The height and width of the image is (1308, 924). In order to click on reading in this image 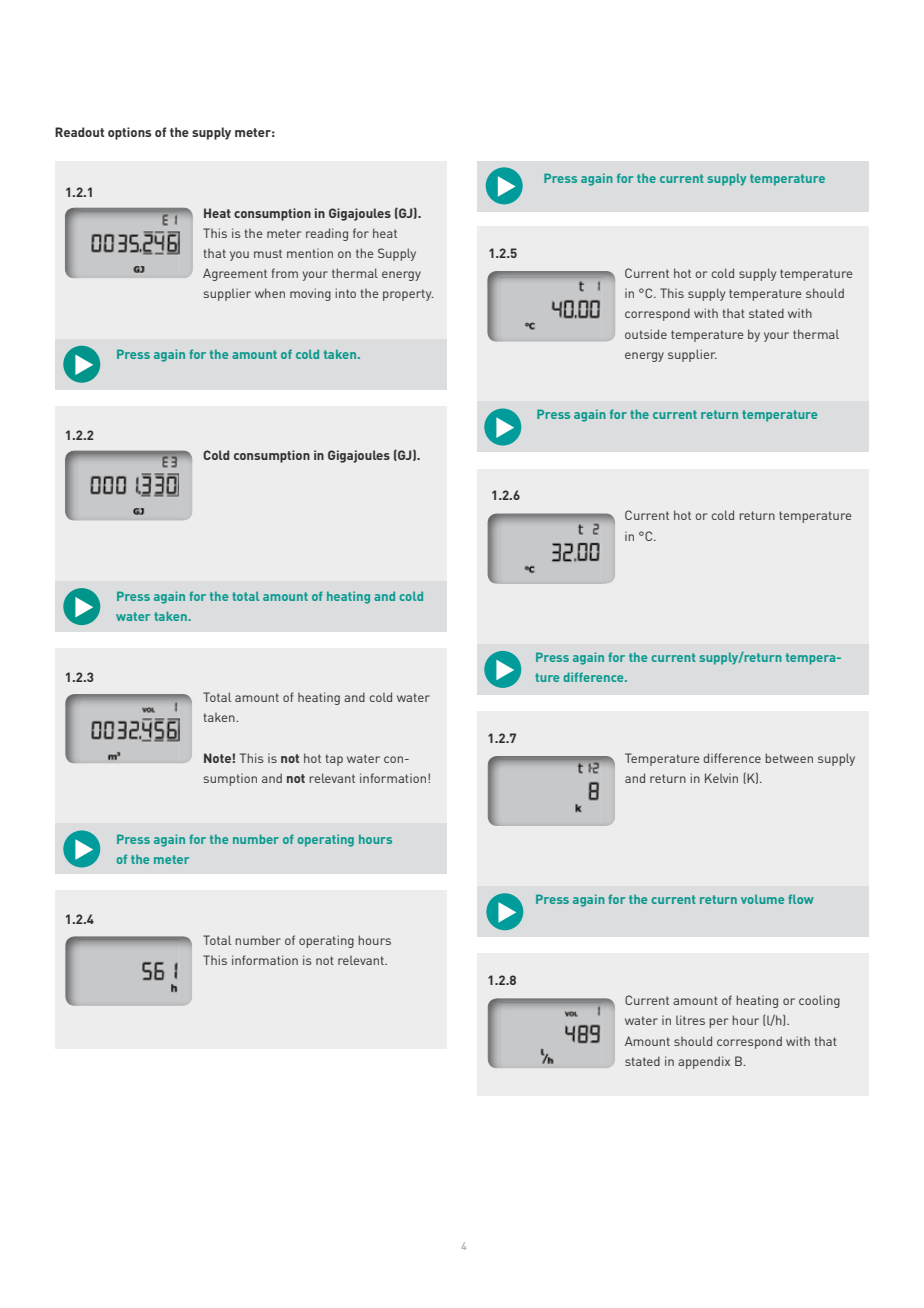, I will do `click(327, 234)`.
